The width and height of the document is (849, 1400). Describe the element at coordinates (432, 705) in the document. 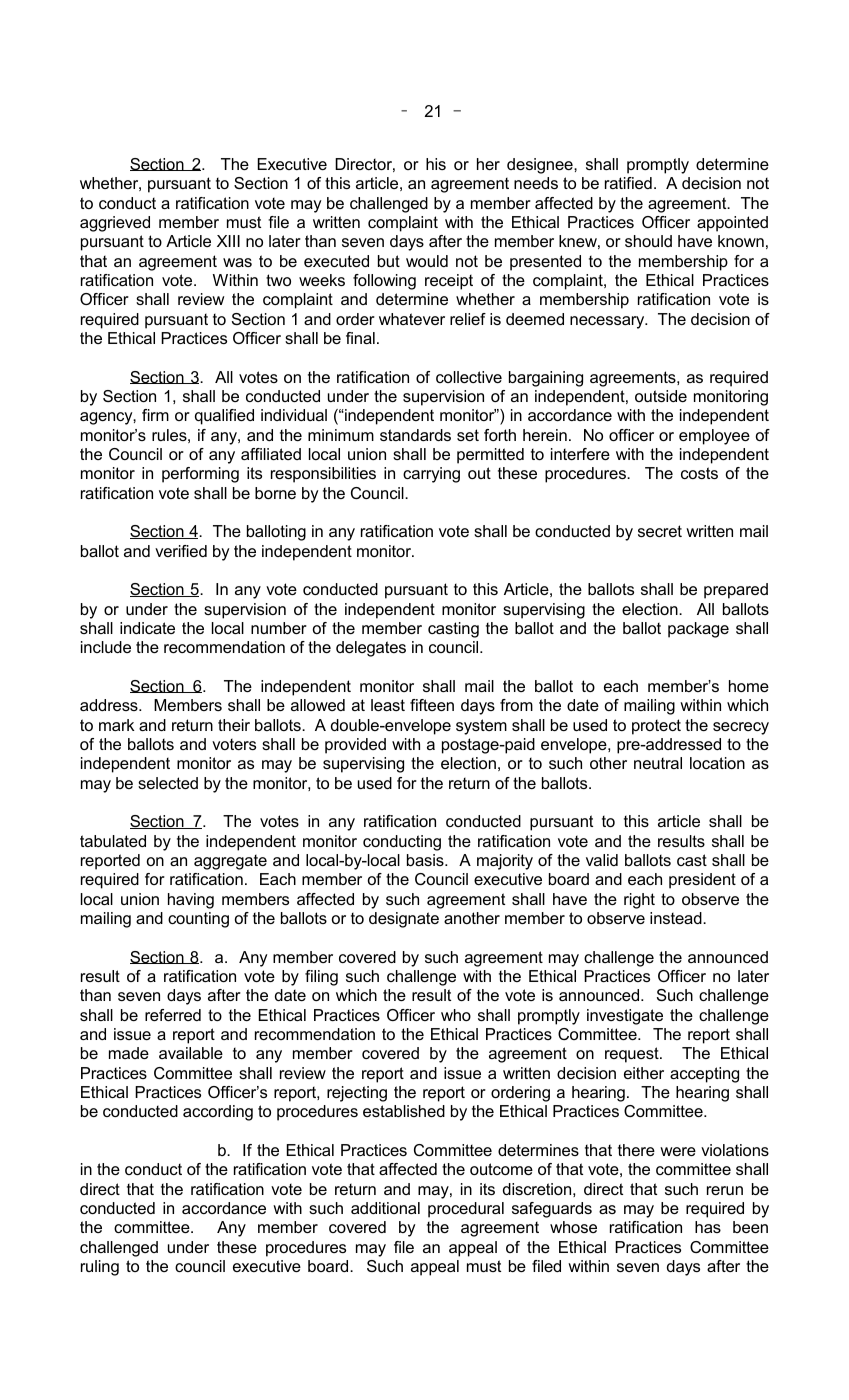

I see `fifteen` at that location.
